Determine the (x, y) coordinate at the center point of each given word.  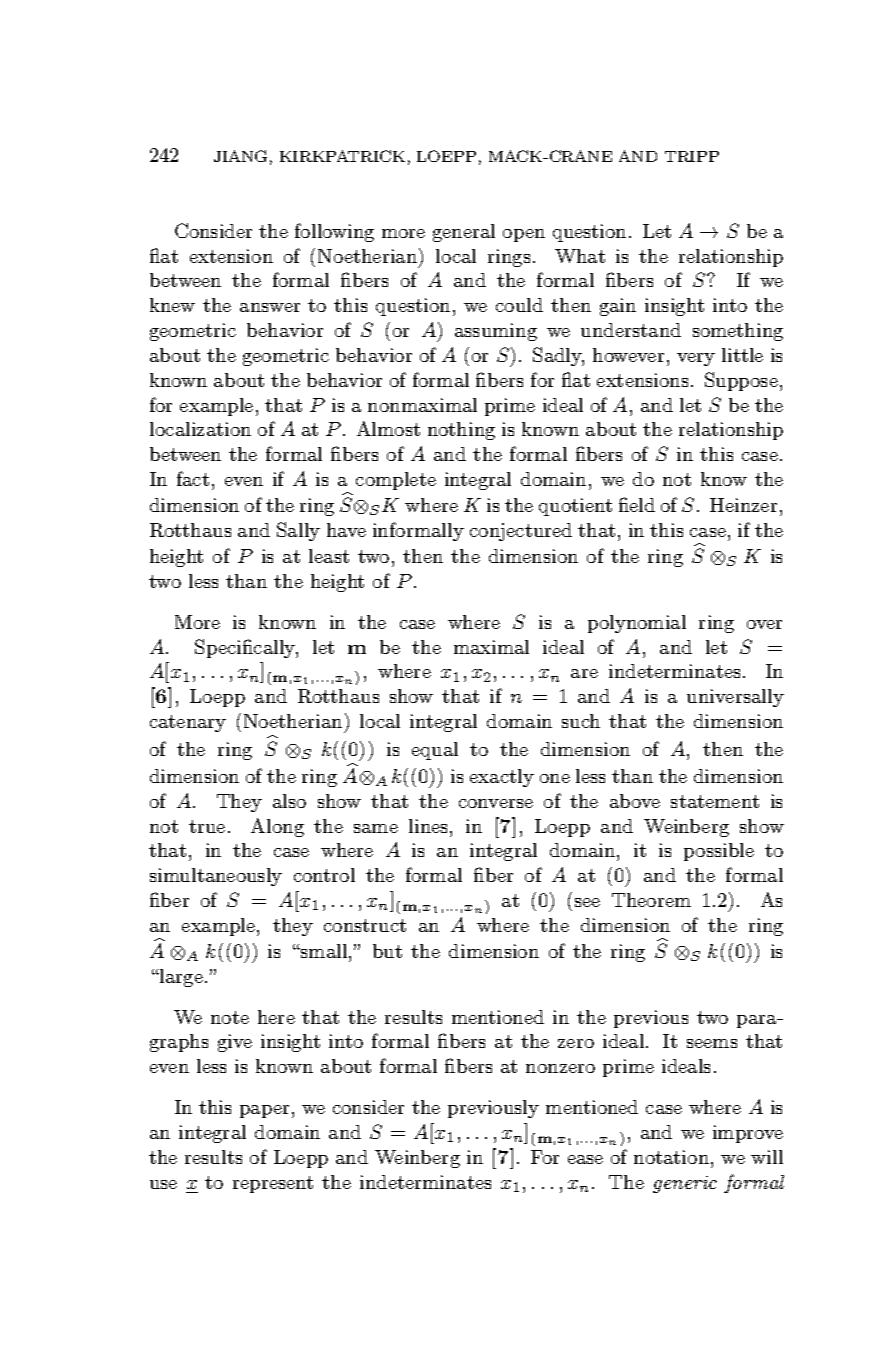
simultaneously (216, 877)
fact (193, 478)
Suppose (741, 381)
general (464, 233)
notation (671, 1157)
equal (435, 751)
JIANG (240, 156)
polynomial (637, 624)
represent (273, 1184)
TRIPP (692, 156)
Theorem (651, 900)
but (387, 951)
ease (585, 1159)
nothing (461, 431)
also (289, 801)
